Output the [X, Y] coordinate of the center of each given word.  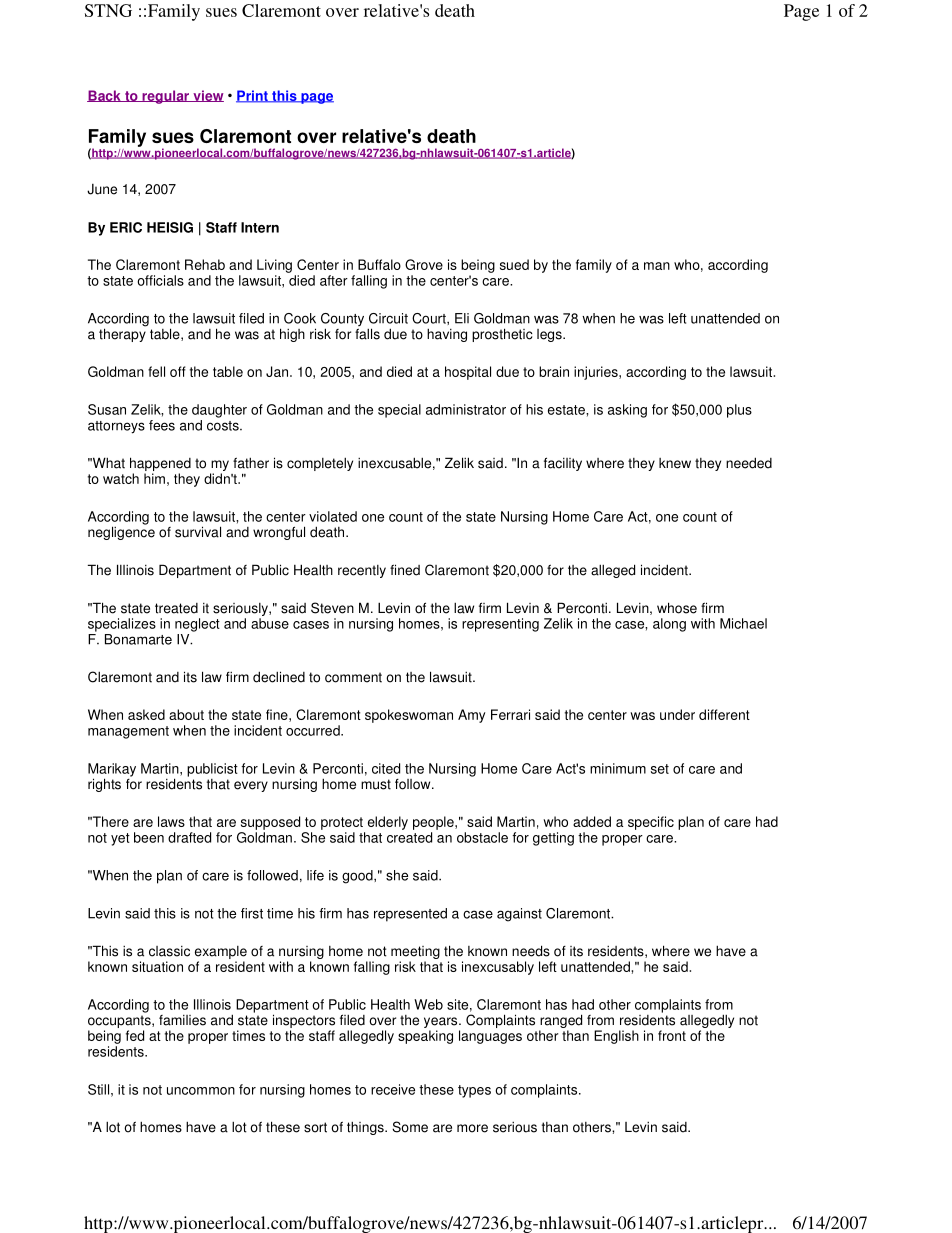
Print [253, 96]
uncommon [201, 1091]
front [672, 1035]
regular [166, 97]
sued [514, 264]
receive [393, 1089]
